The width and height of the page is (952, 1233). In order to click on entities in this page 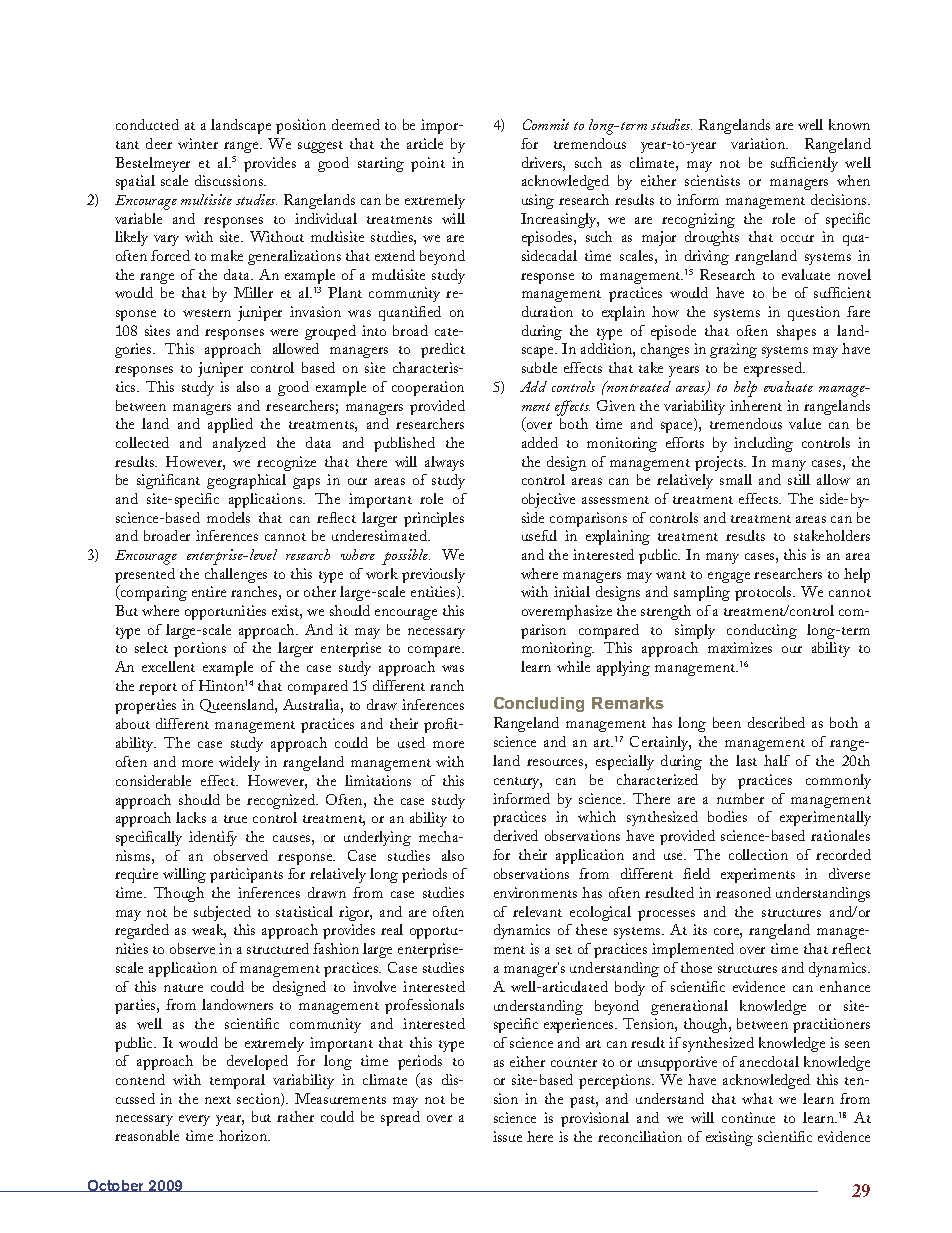, I will do `click(434, 592)`.
